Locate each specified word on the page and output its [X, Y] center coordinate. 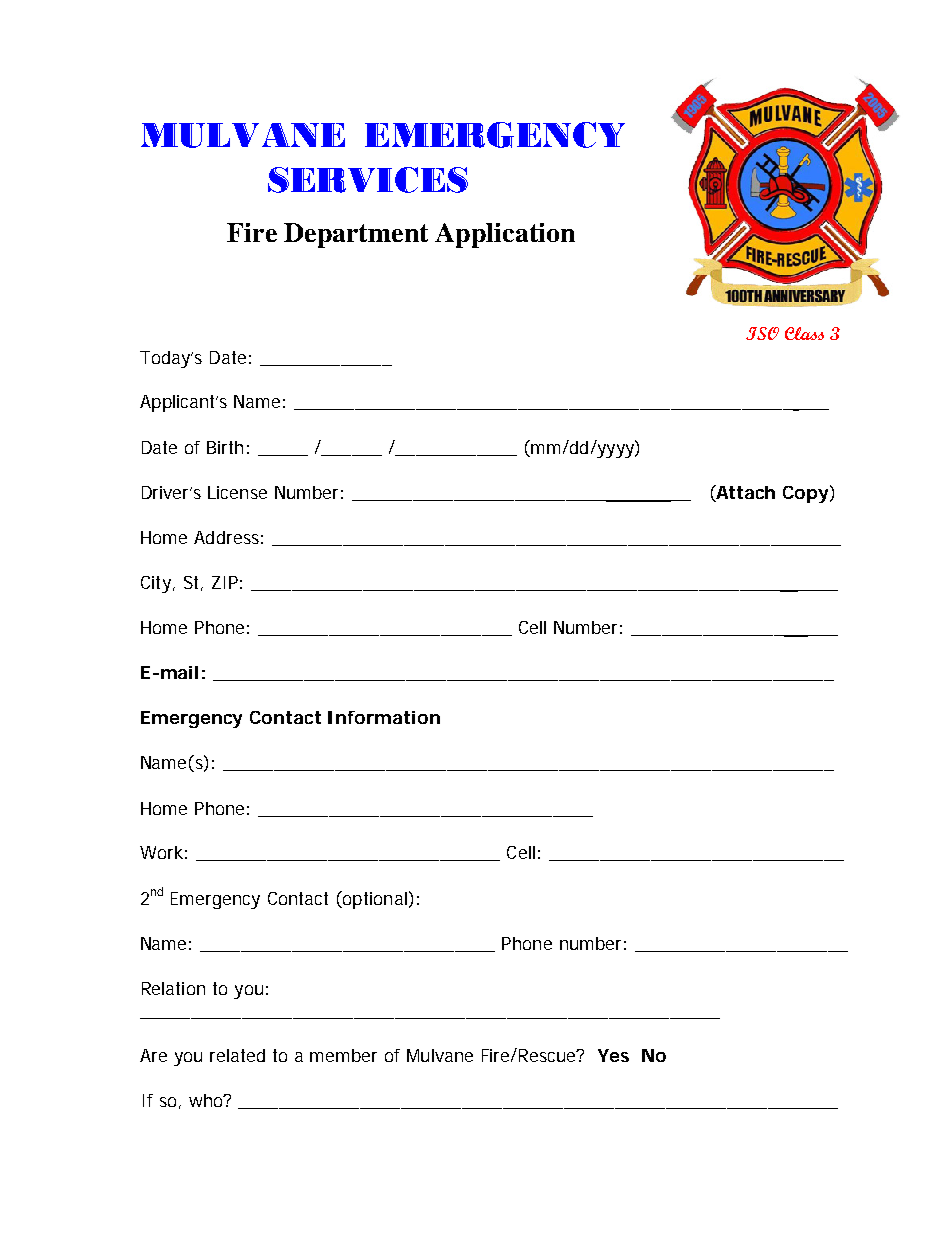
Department [356, 235]
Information [384, 717]
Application [505, 235]
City [157, 584]
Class [804, 333]
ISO [762, 333]
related [237, 1055]
